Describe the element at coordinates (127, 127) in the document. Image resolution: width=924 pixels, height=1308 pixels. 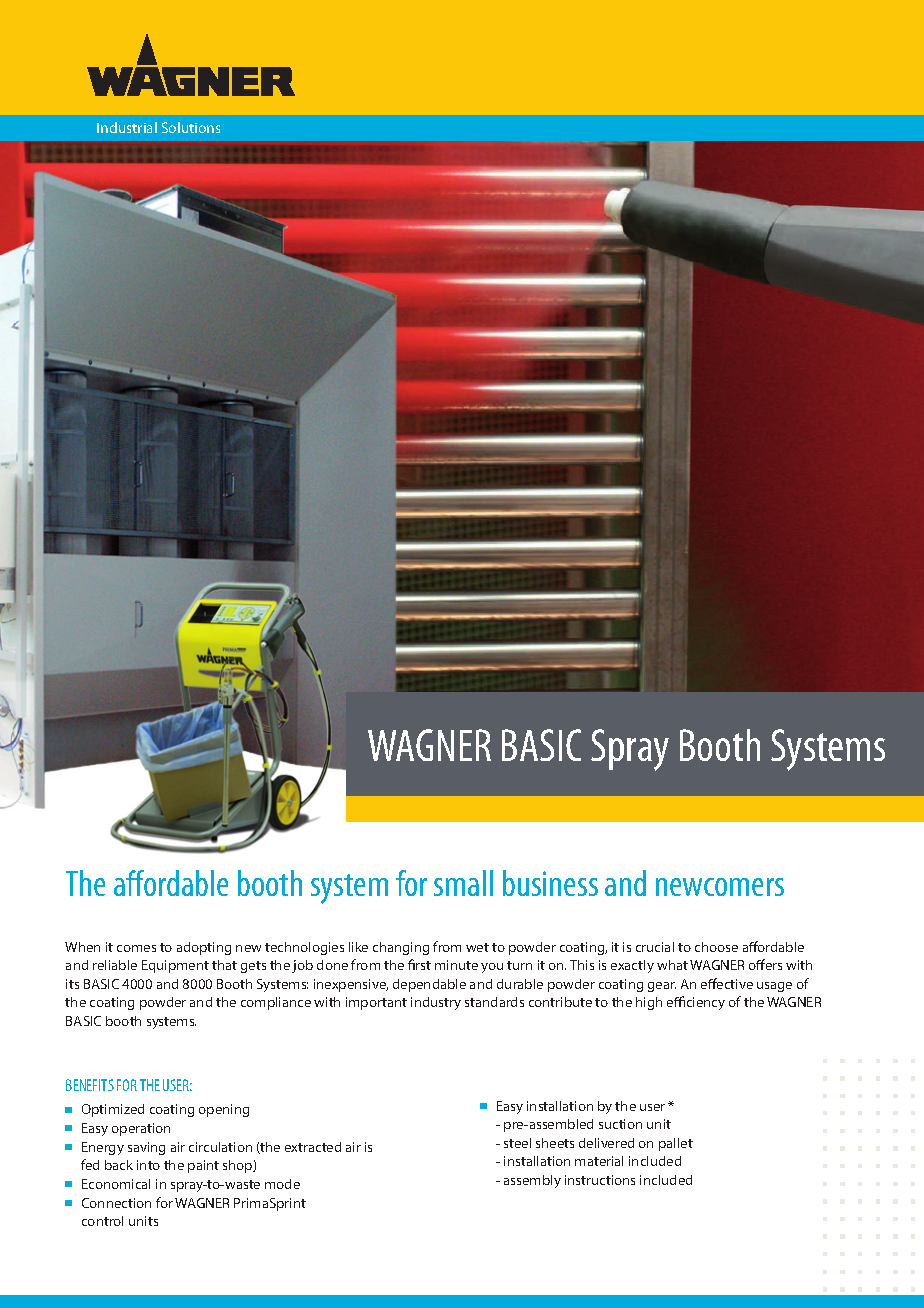
I see `Industrial` at that location.
